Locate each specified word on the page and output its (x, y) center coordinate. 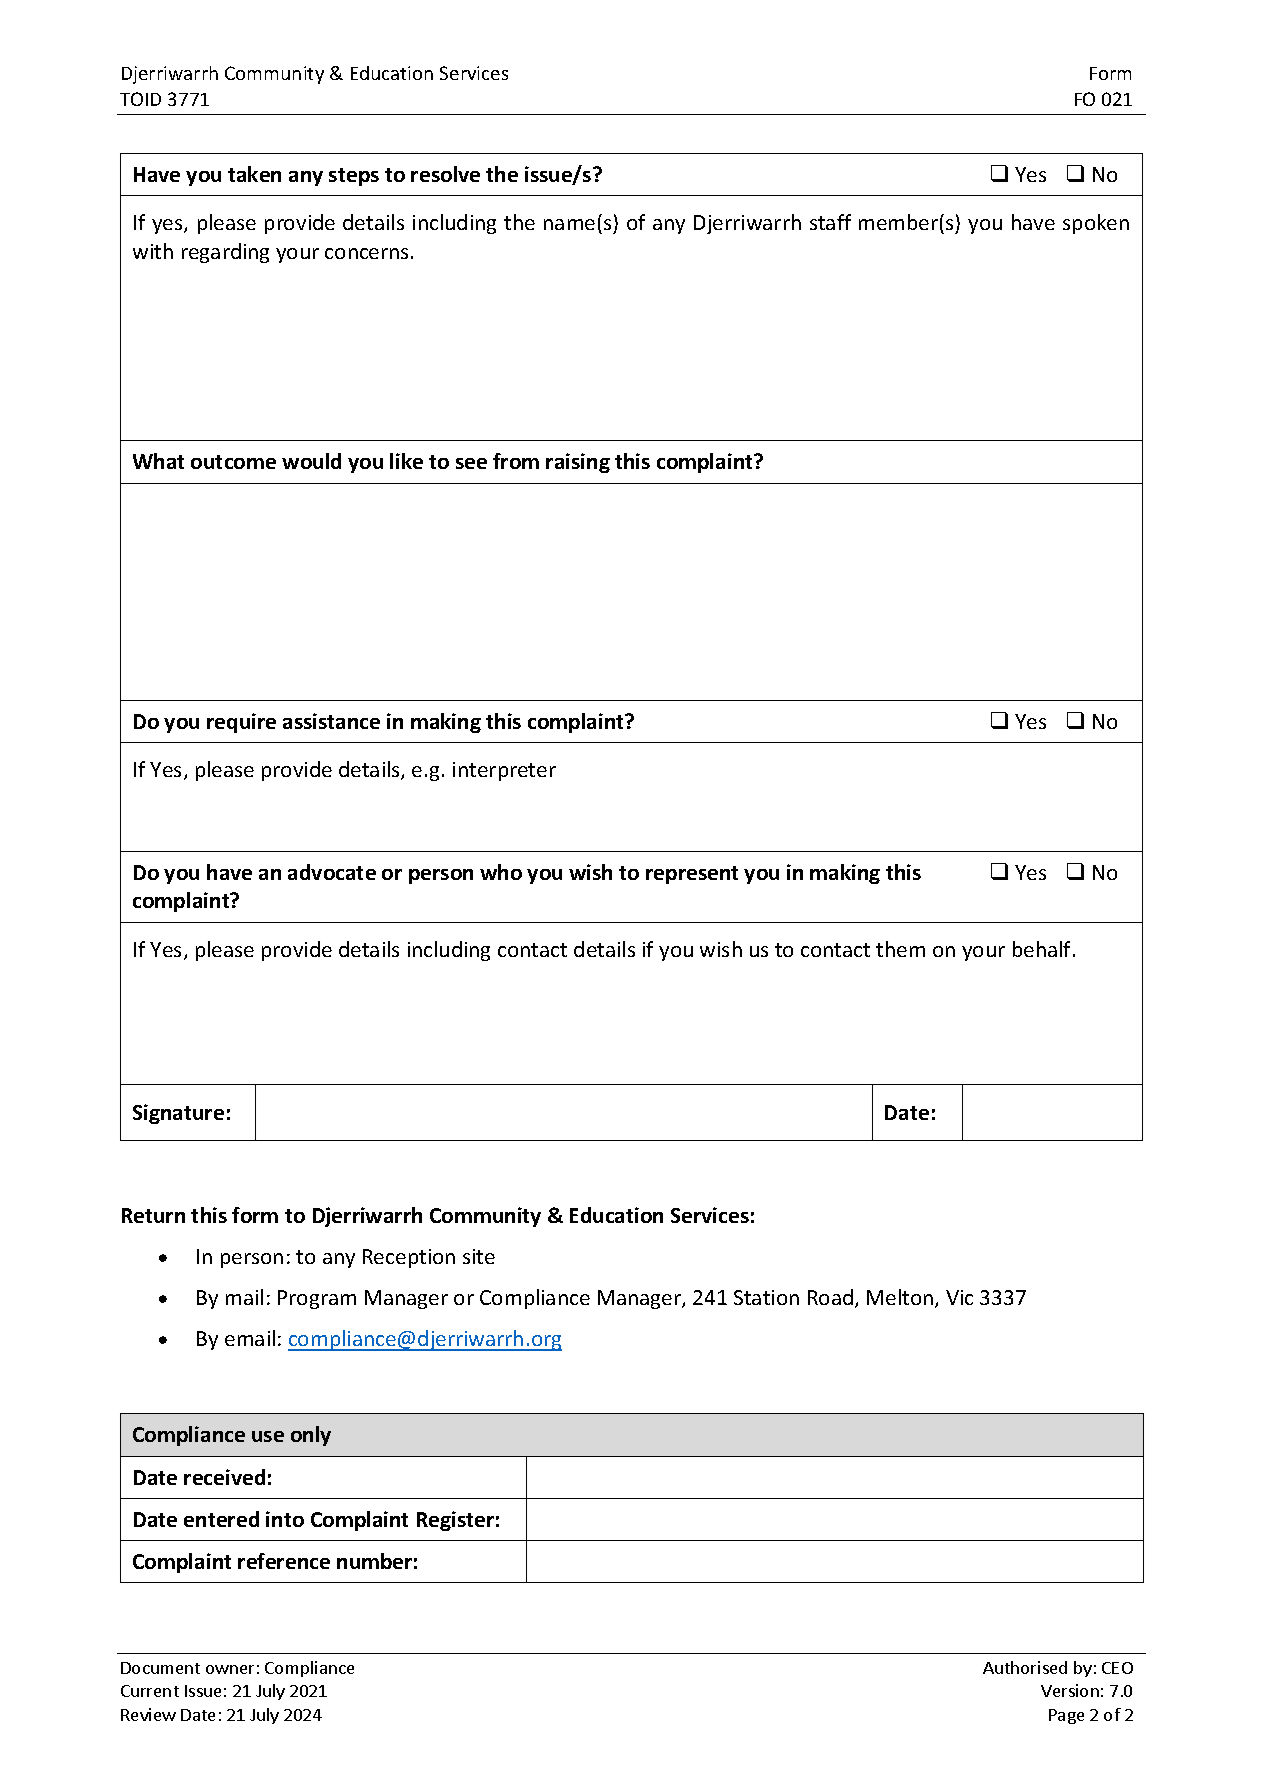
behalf (1043, 949)
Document (160, 1668)
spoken (1096, 224)
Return (153, 1215)
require (241, 723)
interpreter (504, 771)
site (479, 1256)
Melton (901, 1298)
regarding (225, 253)
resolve (445, 174)
